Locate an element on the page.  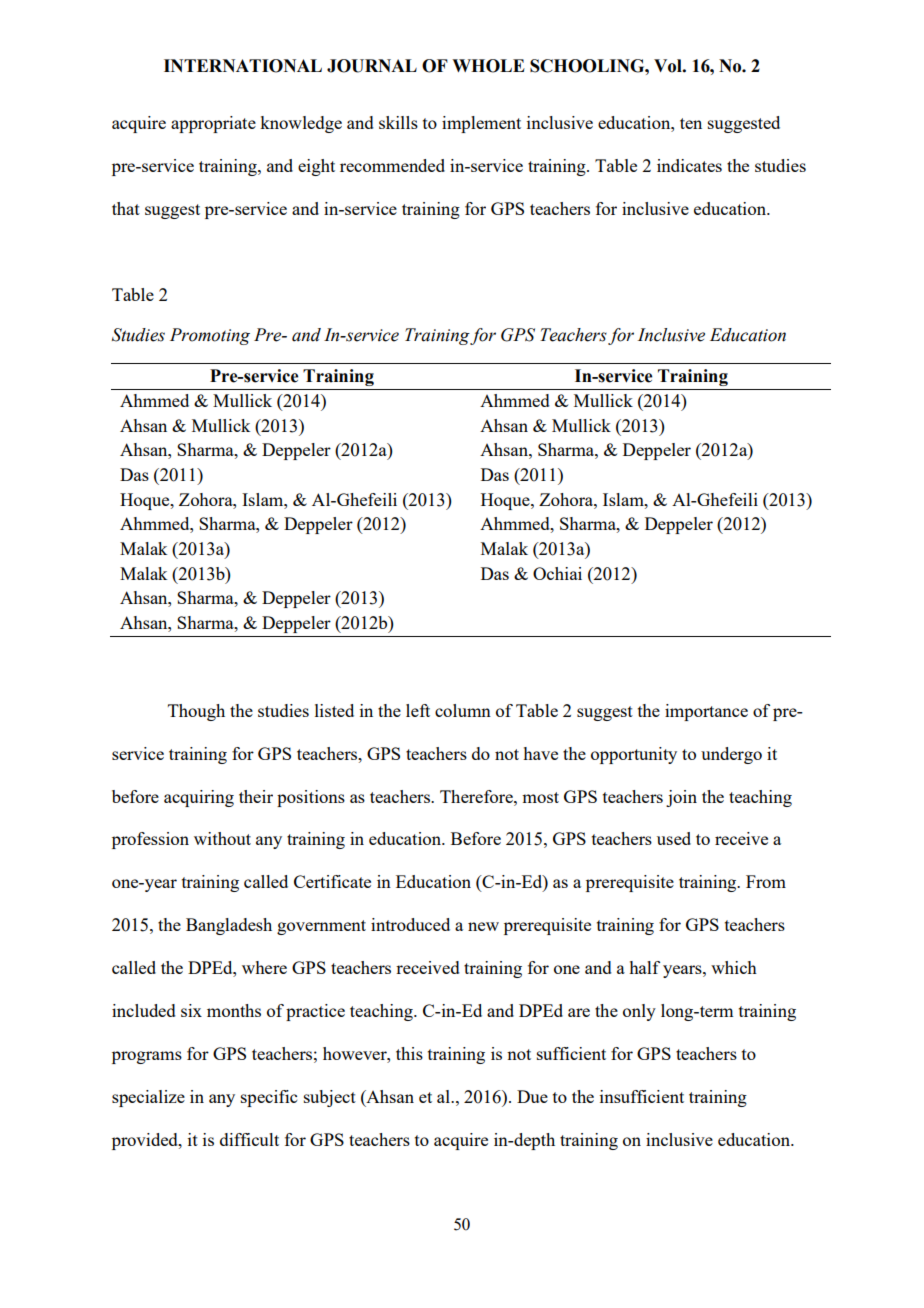
implement is located at coordinates (481, 124).
